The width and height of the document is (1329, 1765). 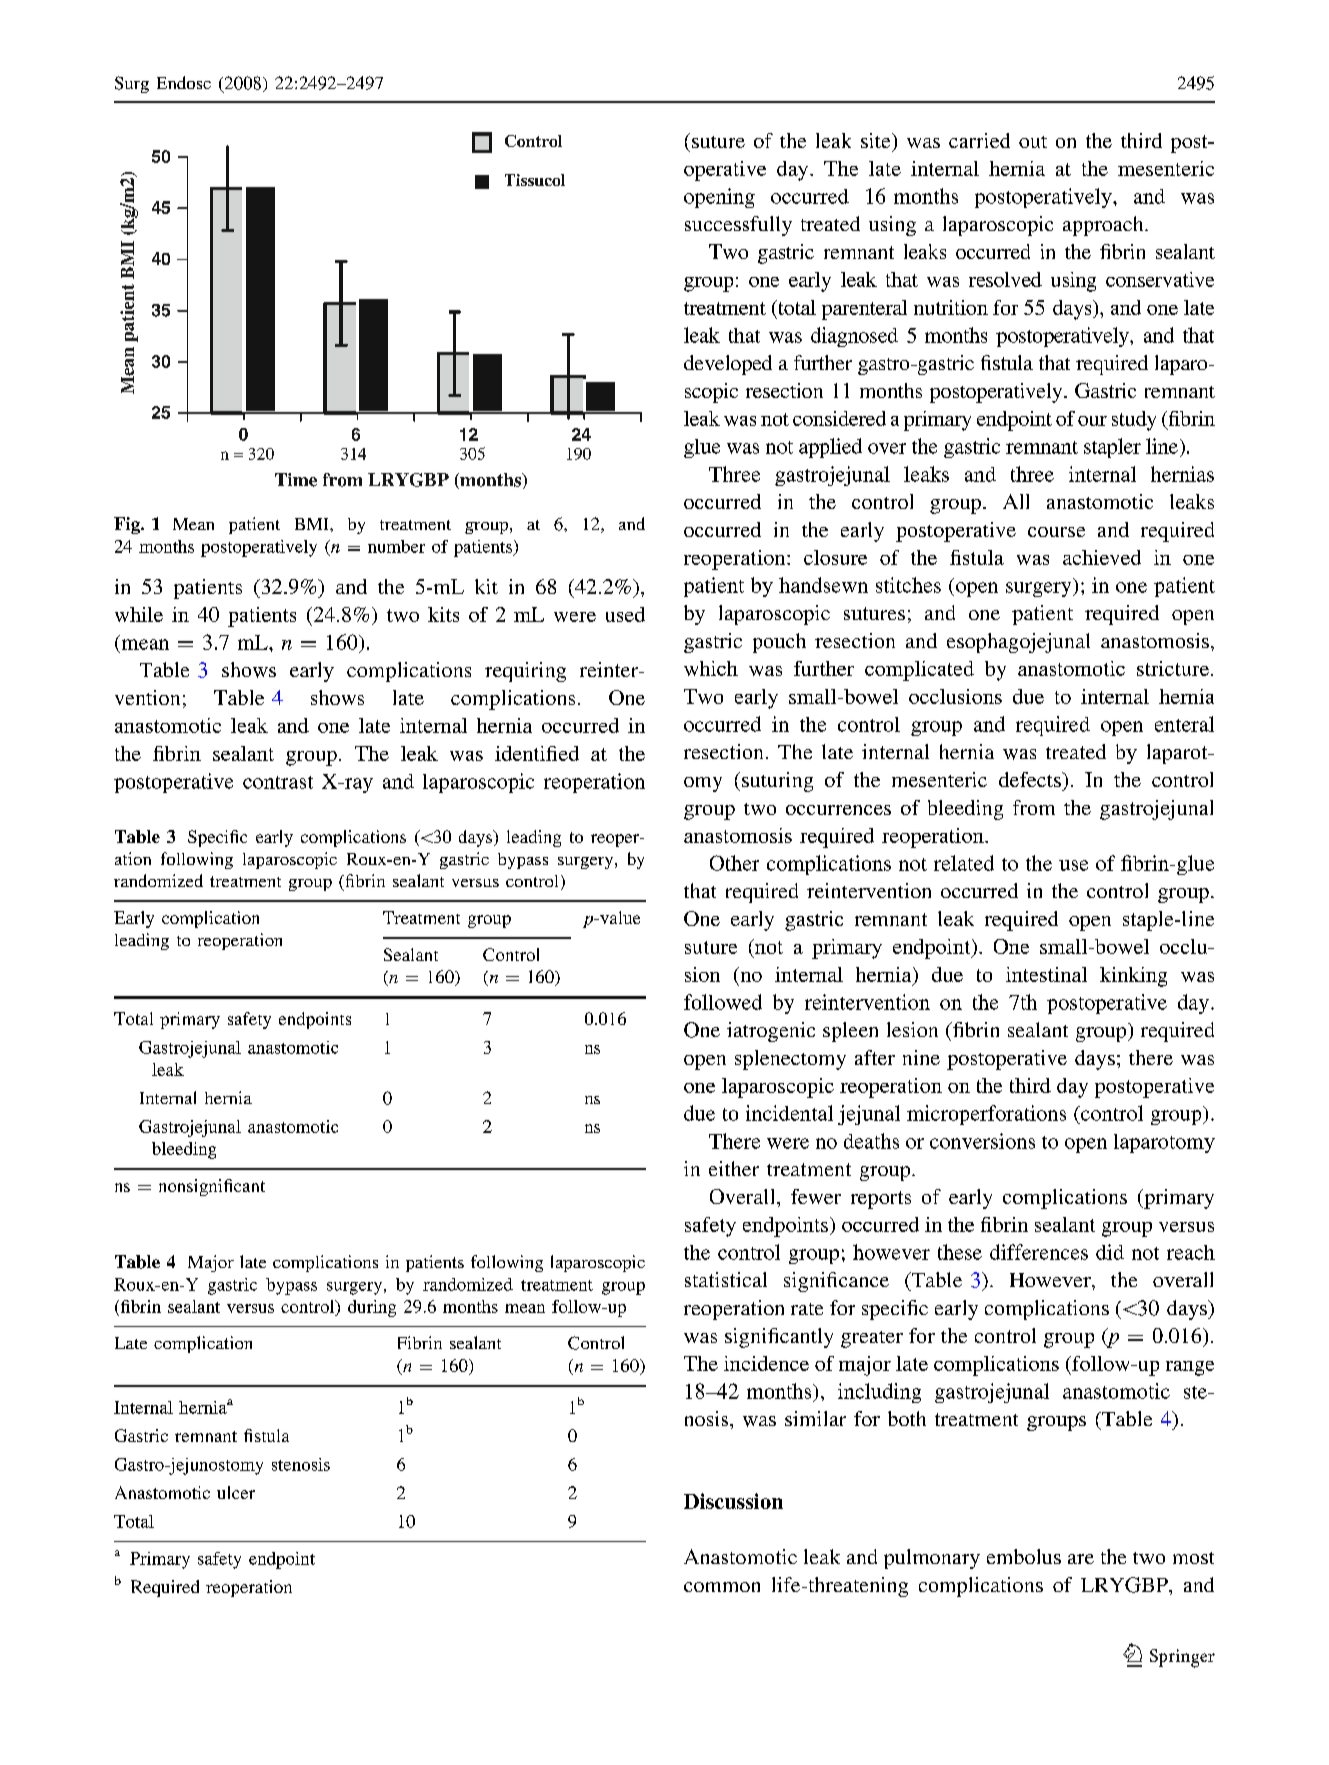 I want to click on common, so click(x=722, y=1587).
